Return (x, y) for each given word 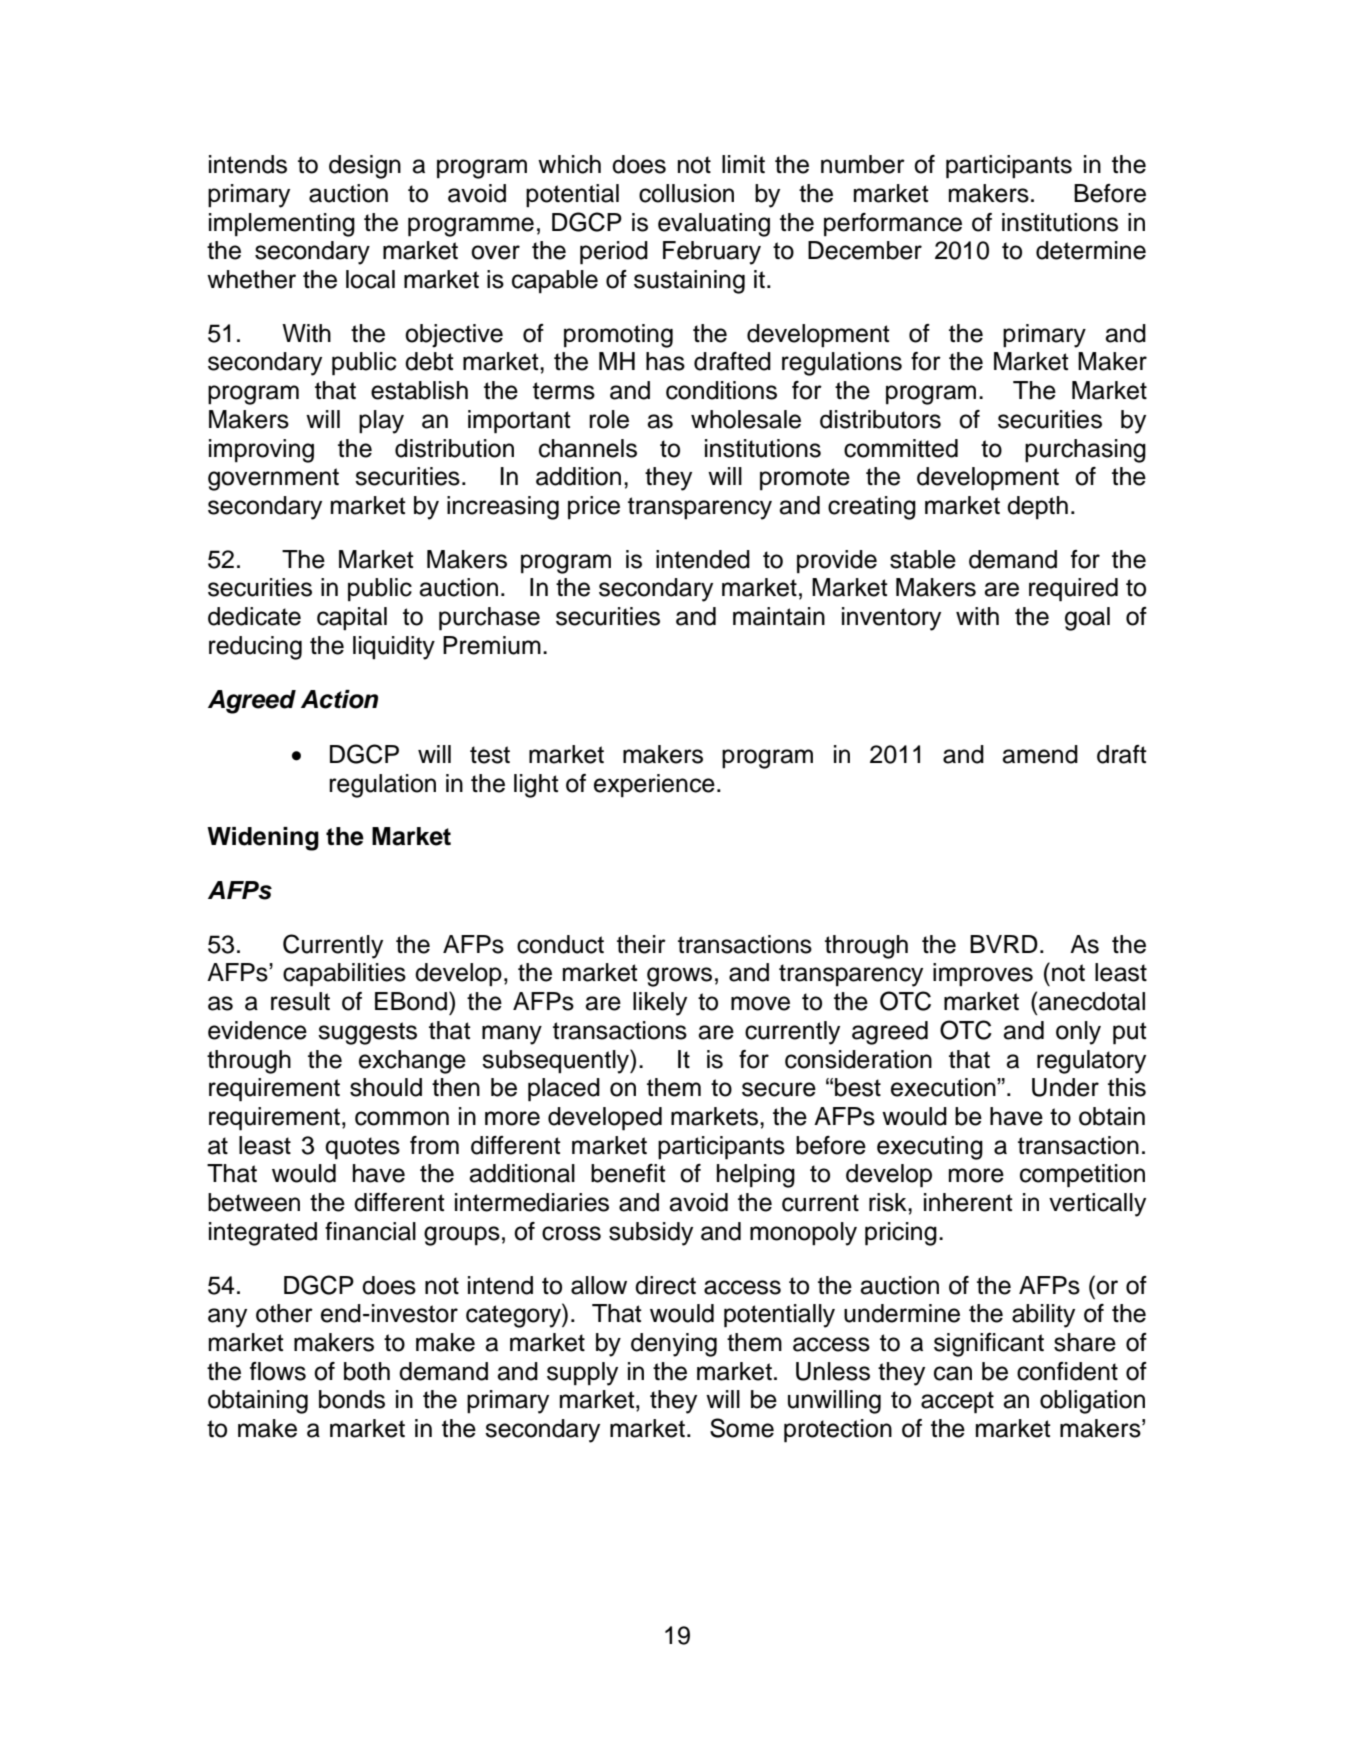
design (365, 167)
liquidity (394, 648)
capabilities (344, 975)
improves (983, 974)
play (381, 422)
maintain (779, 616)
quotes (362, 1148)
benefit (628, 1173)
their (641, 944)
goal (1087, 619)
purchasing (1085, 451)
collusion (686, 193)
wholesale (746, 419)
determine (1091, 250)
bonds (352, 1399)
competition (1082, 1176)
